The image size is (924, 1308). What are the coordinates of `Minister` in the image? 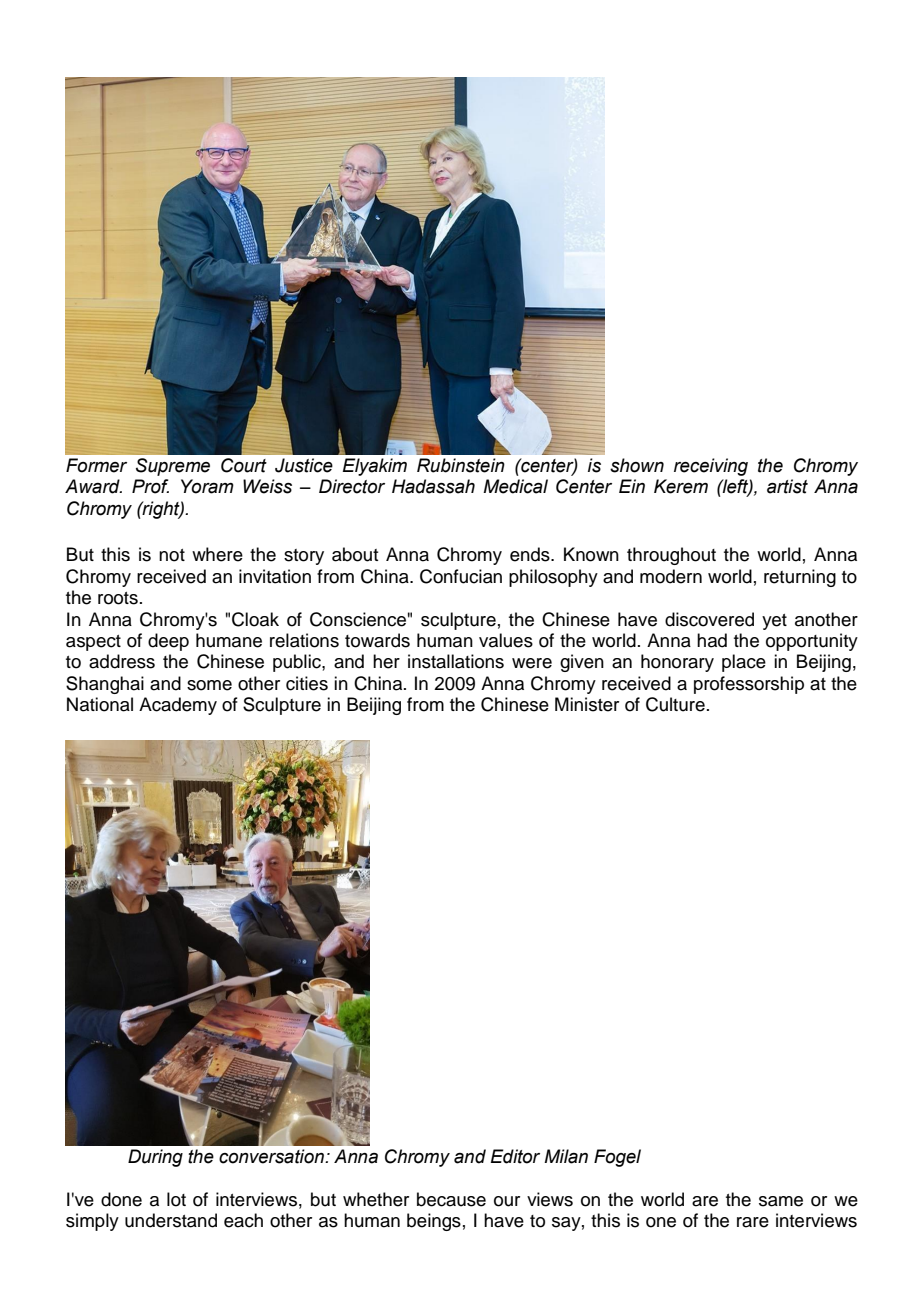 It's located at (587, 704).
